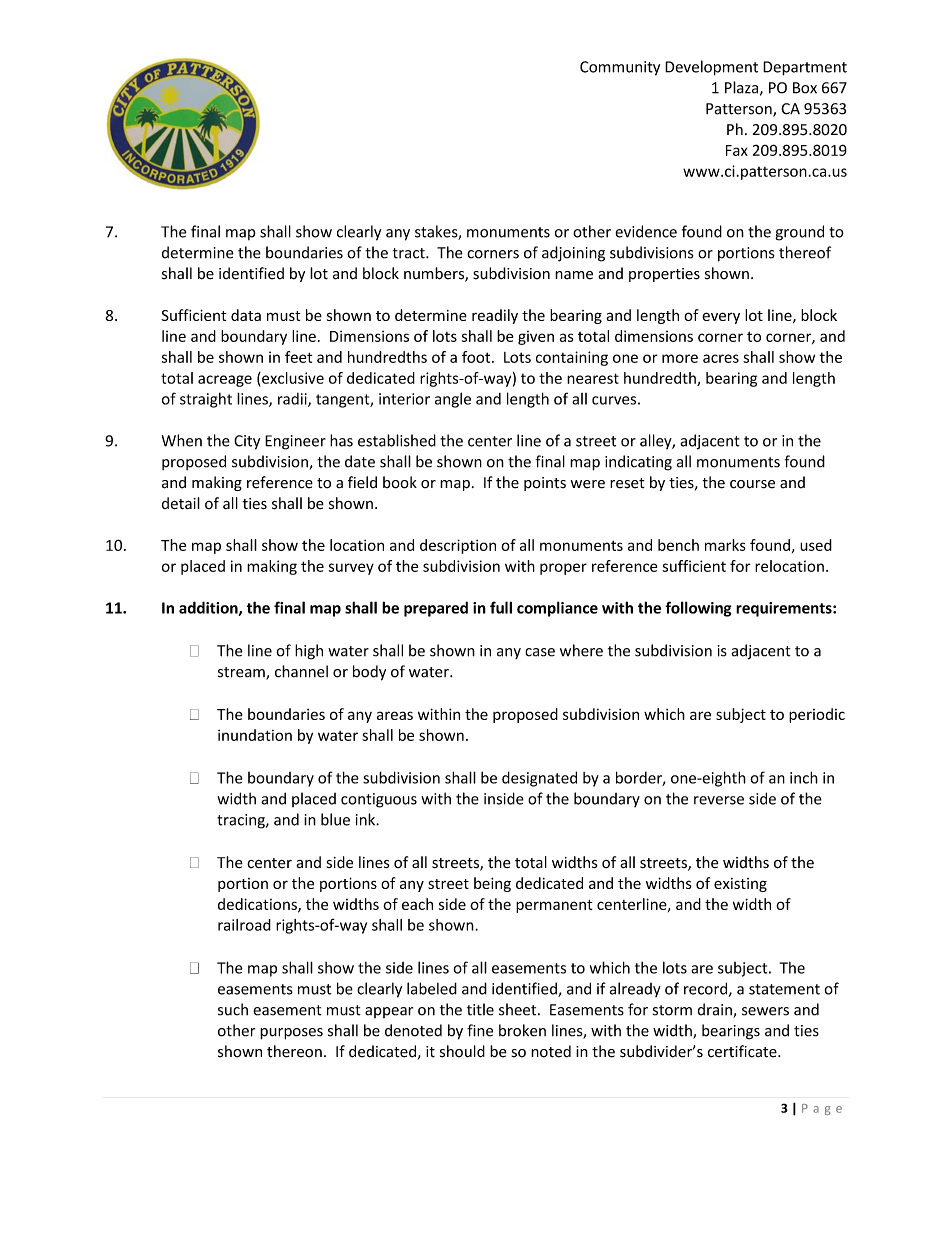 This screenshot has height=1233, width=952. I want to click on inundation, so click(255, 735).
